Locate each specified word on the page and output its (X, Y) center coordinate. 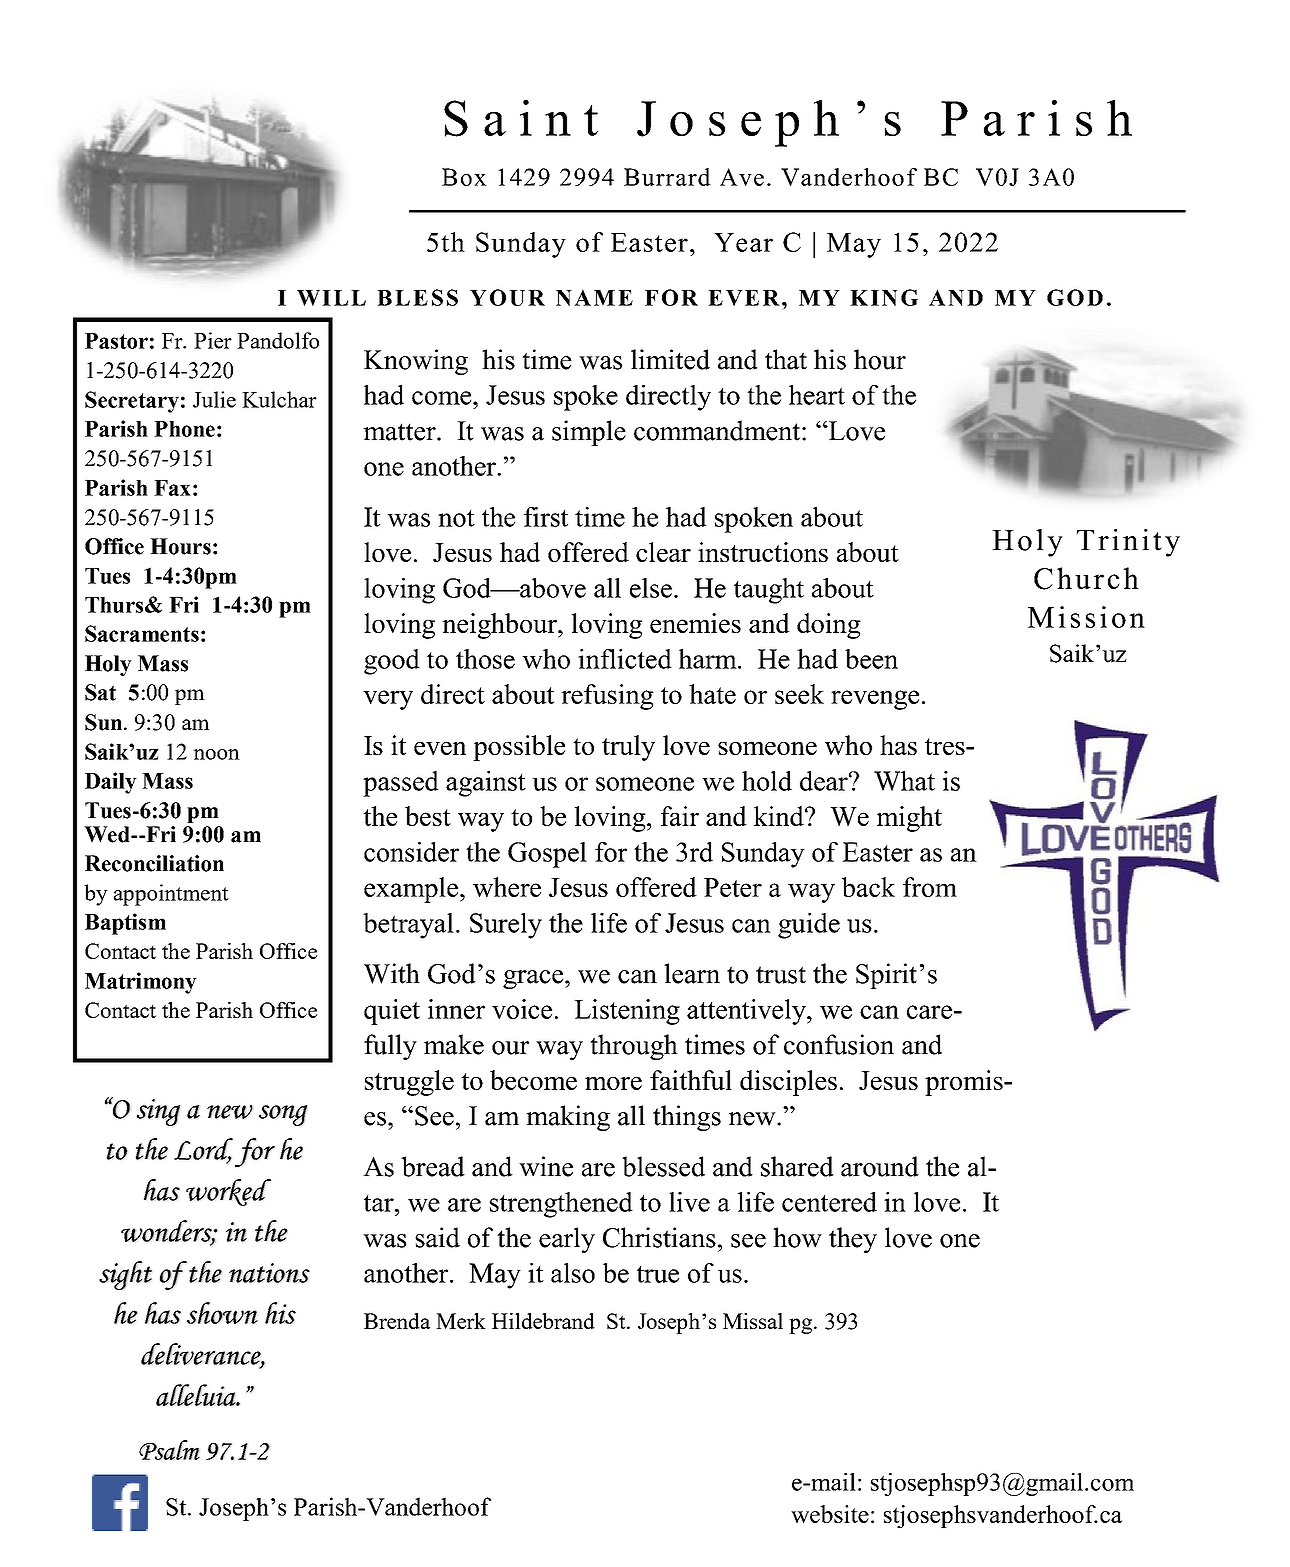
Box (464, 177)
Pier (213, 340)
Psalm (169, 1450)
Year (743, 242)
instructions (763, 552)
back (868, 887)
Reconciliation (154, 863)
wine (546, 1166)
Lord (203, 1150)
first (546, 517)
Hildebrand (543, 1321)
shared (797, 1166)
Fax (172, 488)
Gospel (547, 855)
